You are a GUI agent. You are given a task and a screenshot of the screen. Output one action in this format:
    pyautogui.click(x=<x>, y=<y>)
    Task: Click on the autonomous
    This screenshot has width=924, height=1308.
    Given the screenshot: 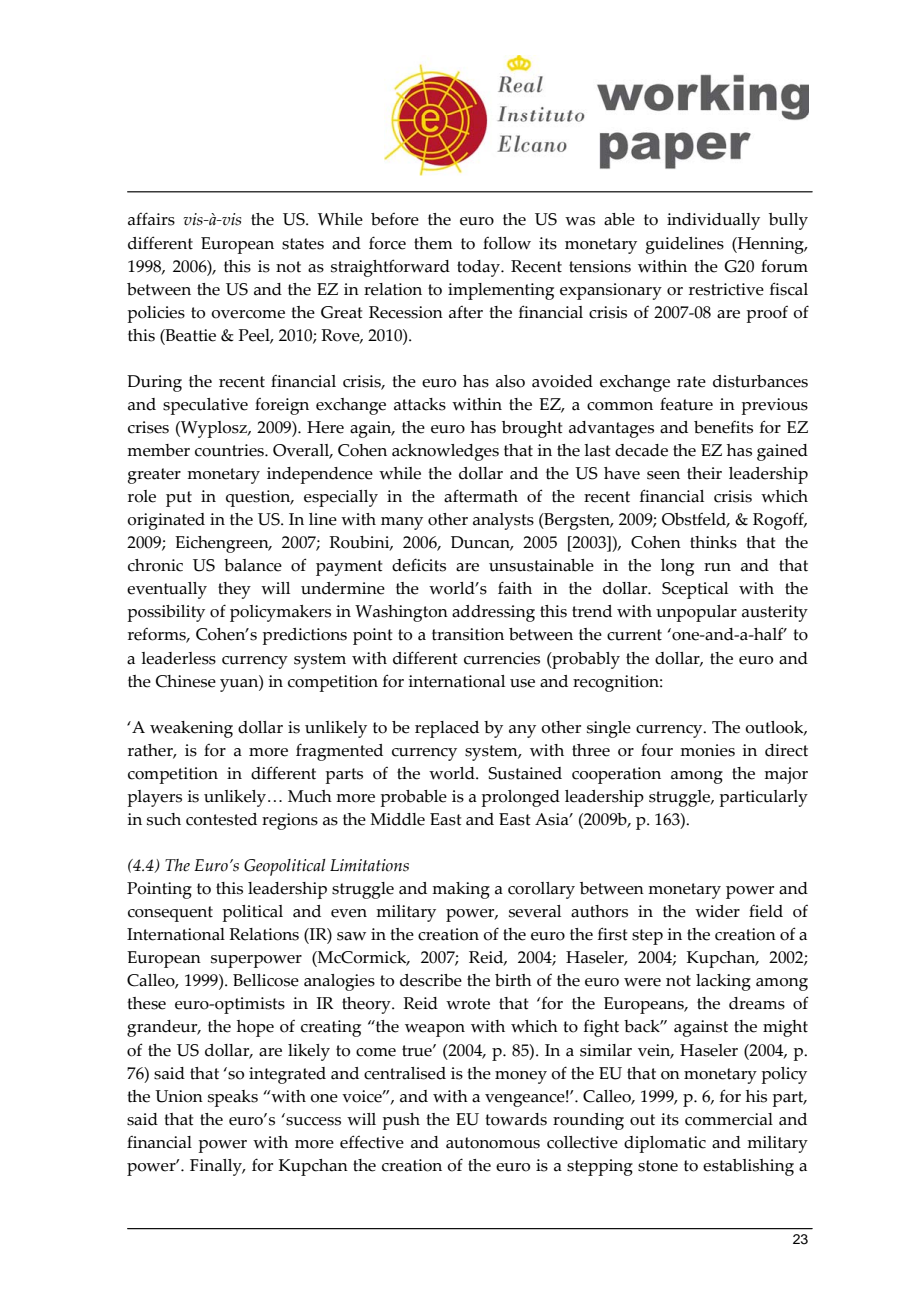 What is the action you would take?
    pyautogui.click(x=493, y=1143)
